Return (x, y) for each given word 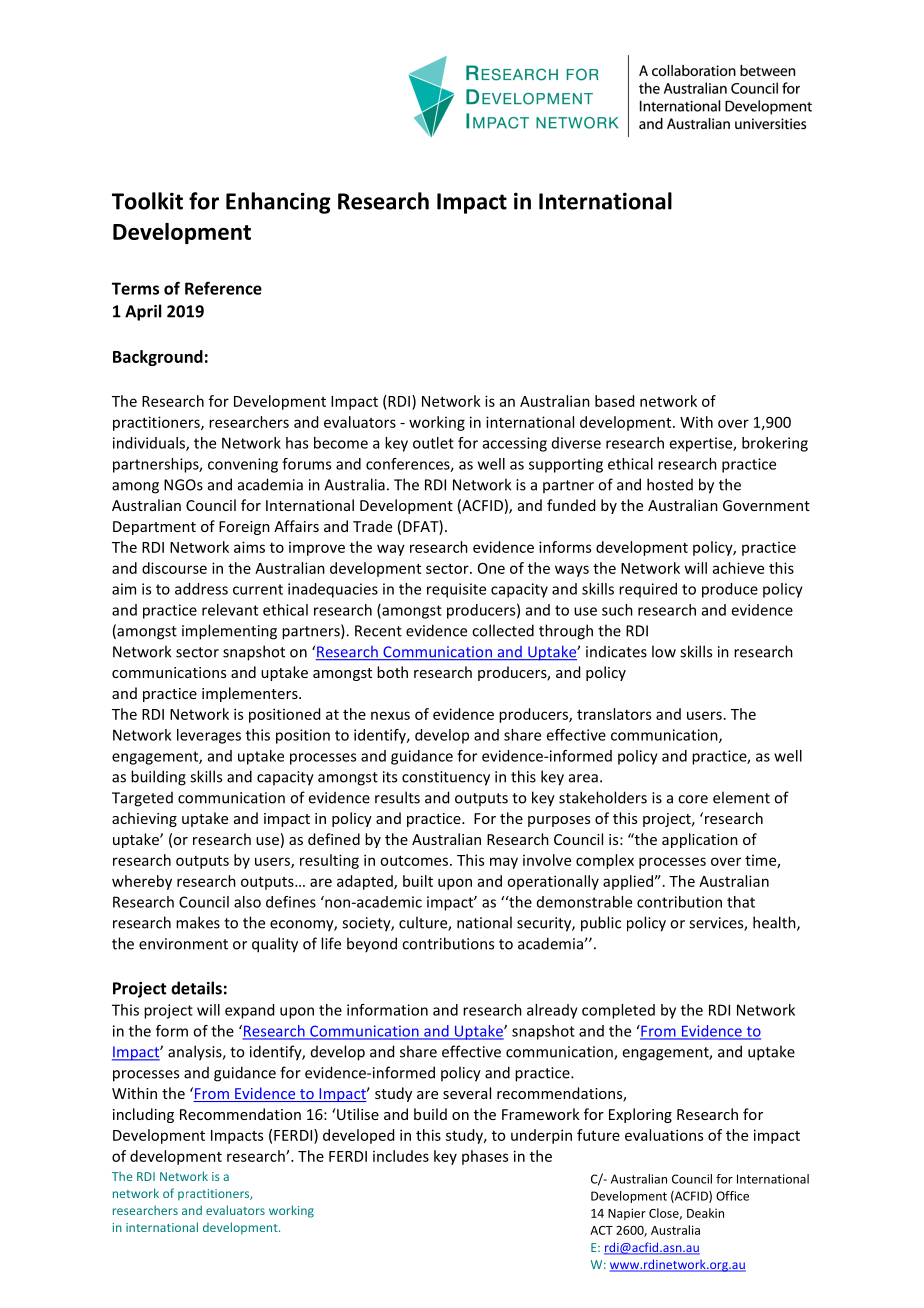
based (614, 401)
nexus (390, 715)
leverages (209, 736)
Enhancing (278, 203)
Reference (223, 288)
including (143, 1115)
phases (485, 1157)
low (664, 651)
